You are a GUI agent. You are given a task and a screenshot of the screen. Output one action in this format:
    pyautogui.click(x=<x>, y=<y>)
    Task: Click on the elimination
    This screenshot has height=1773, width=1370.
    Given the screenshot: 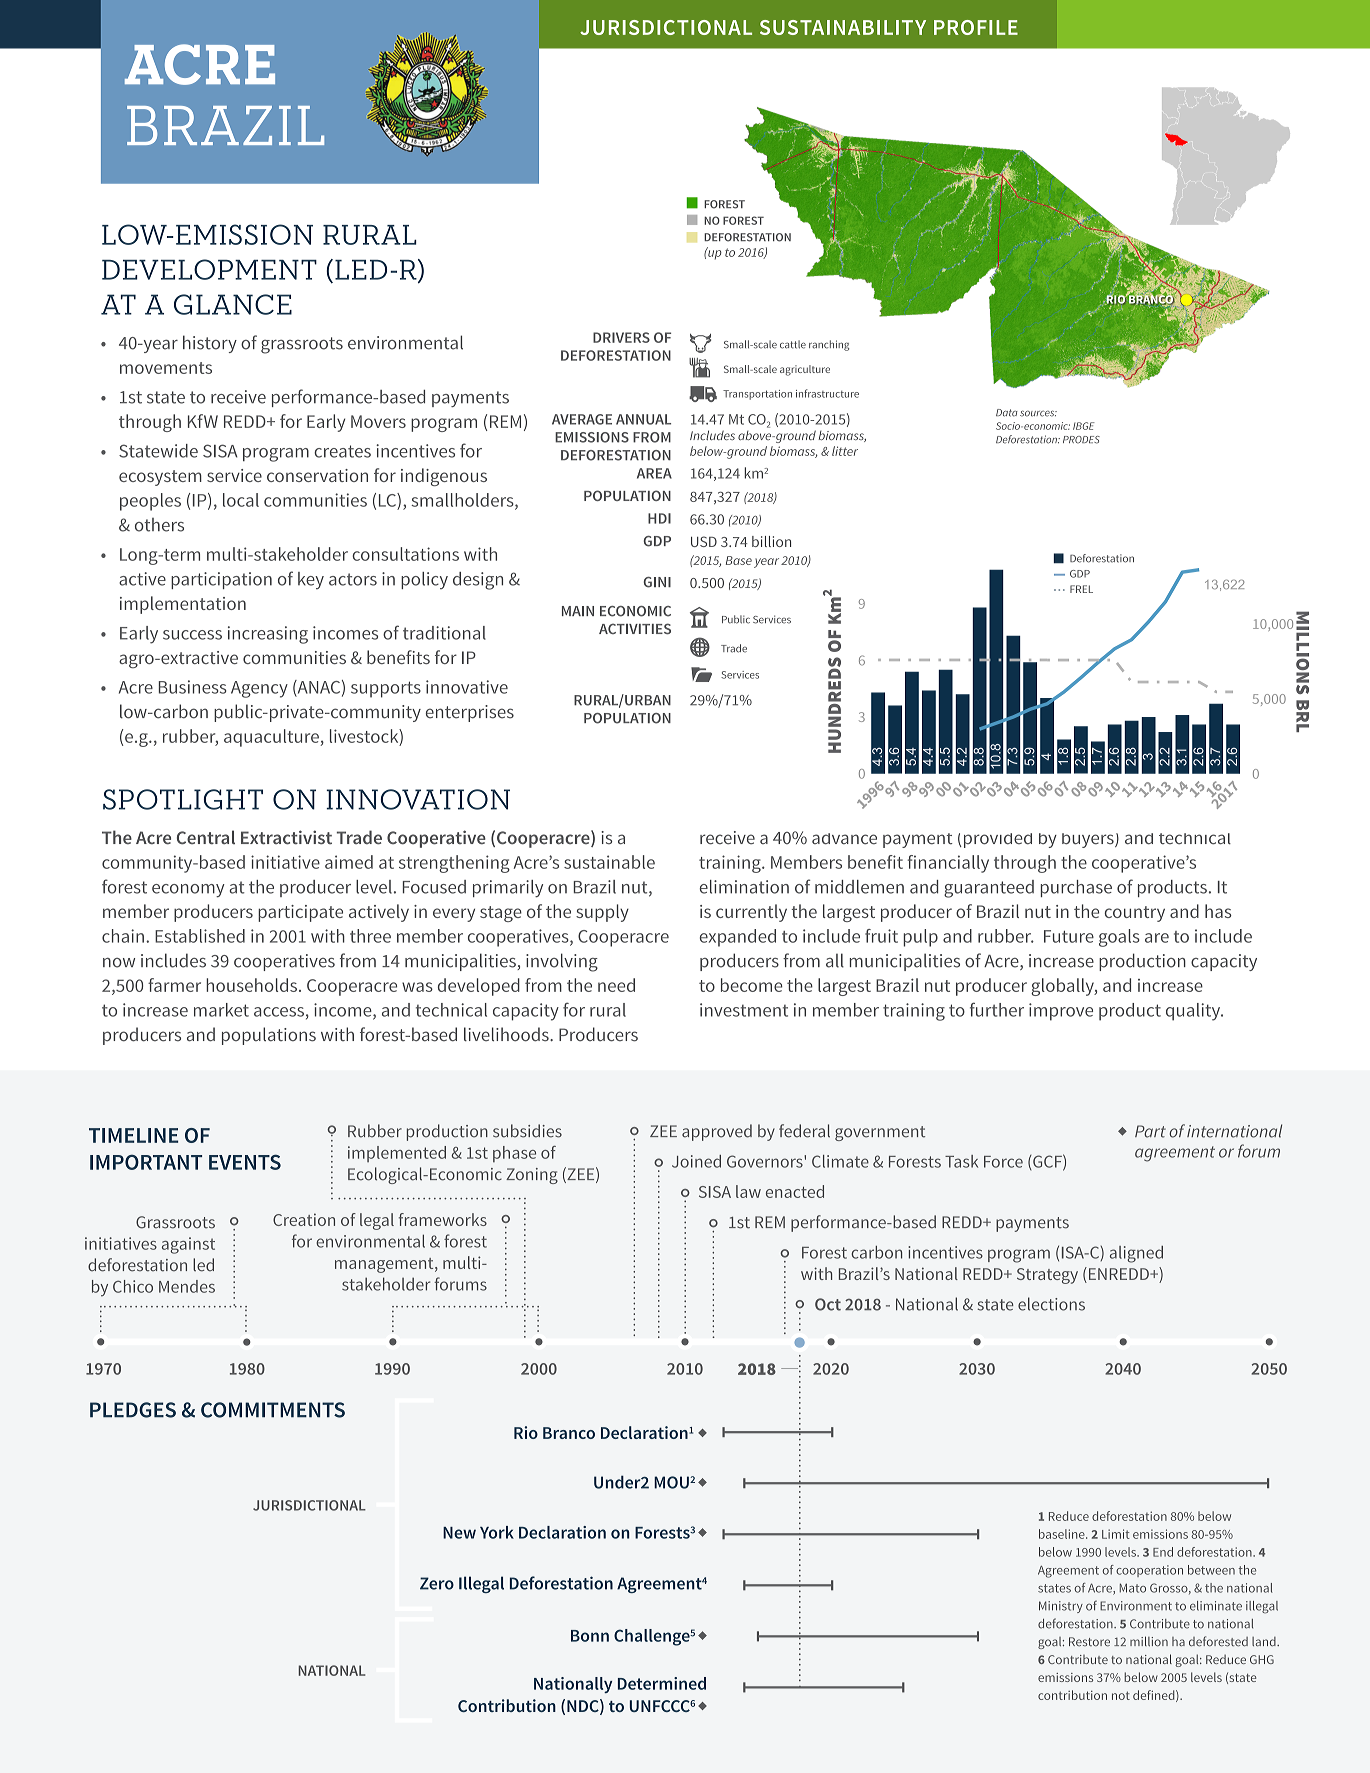 What is the action you would take?
    pyautogui.click(x=744, y=887)
